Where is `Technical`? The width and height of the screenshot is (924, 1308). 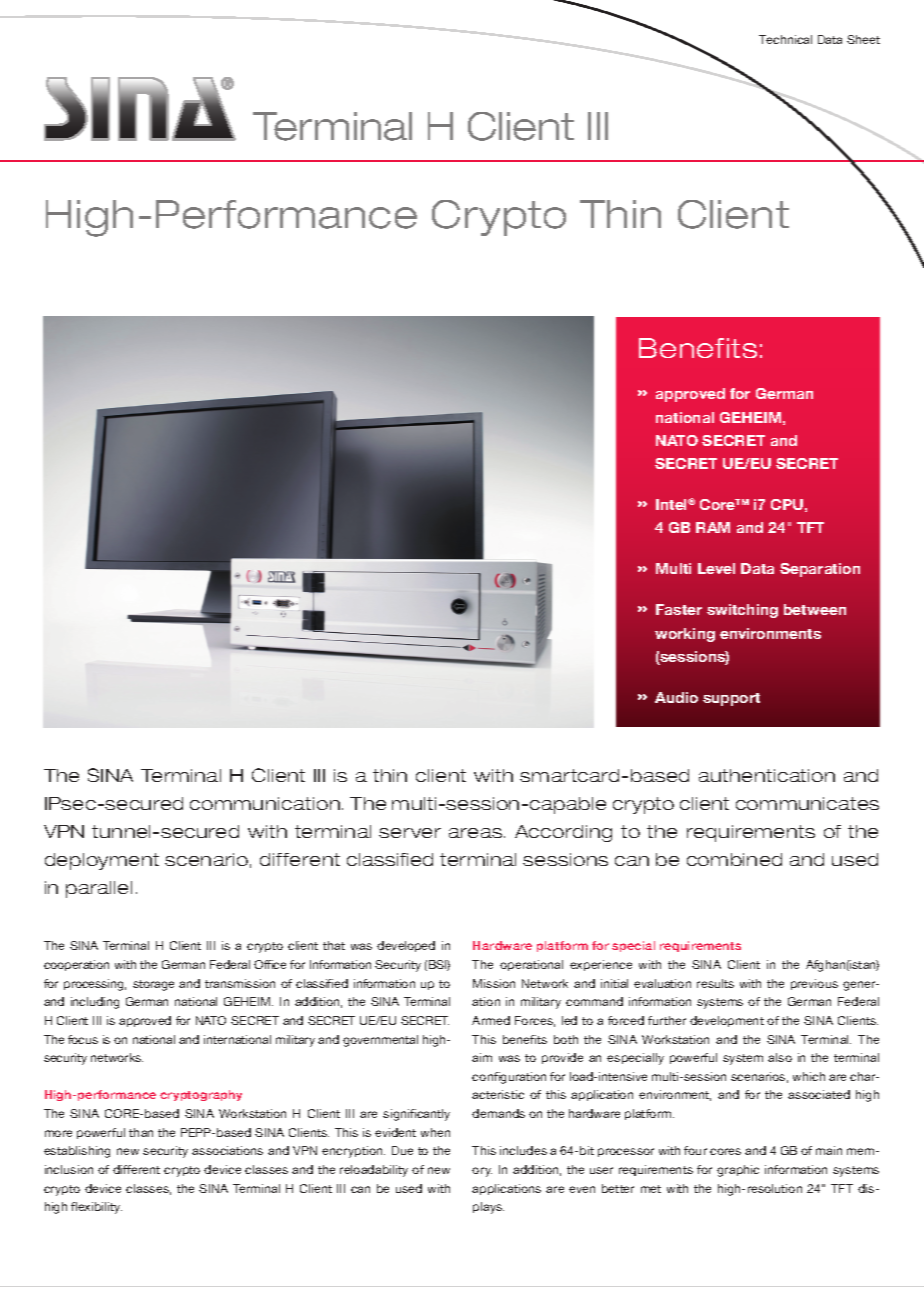
Technical is located at coordinates (785, 39).
